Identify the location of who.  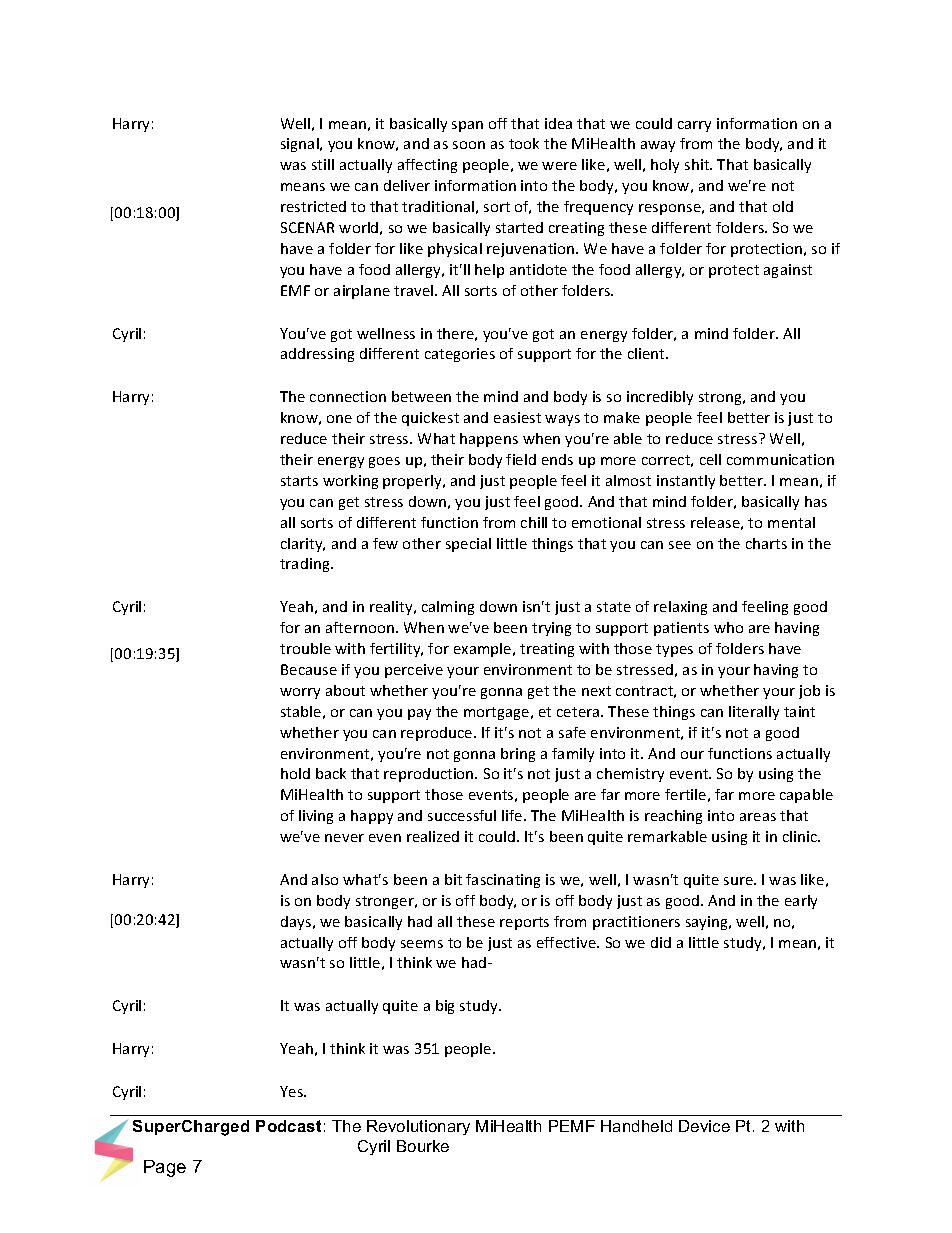
(728, 627).
